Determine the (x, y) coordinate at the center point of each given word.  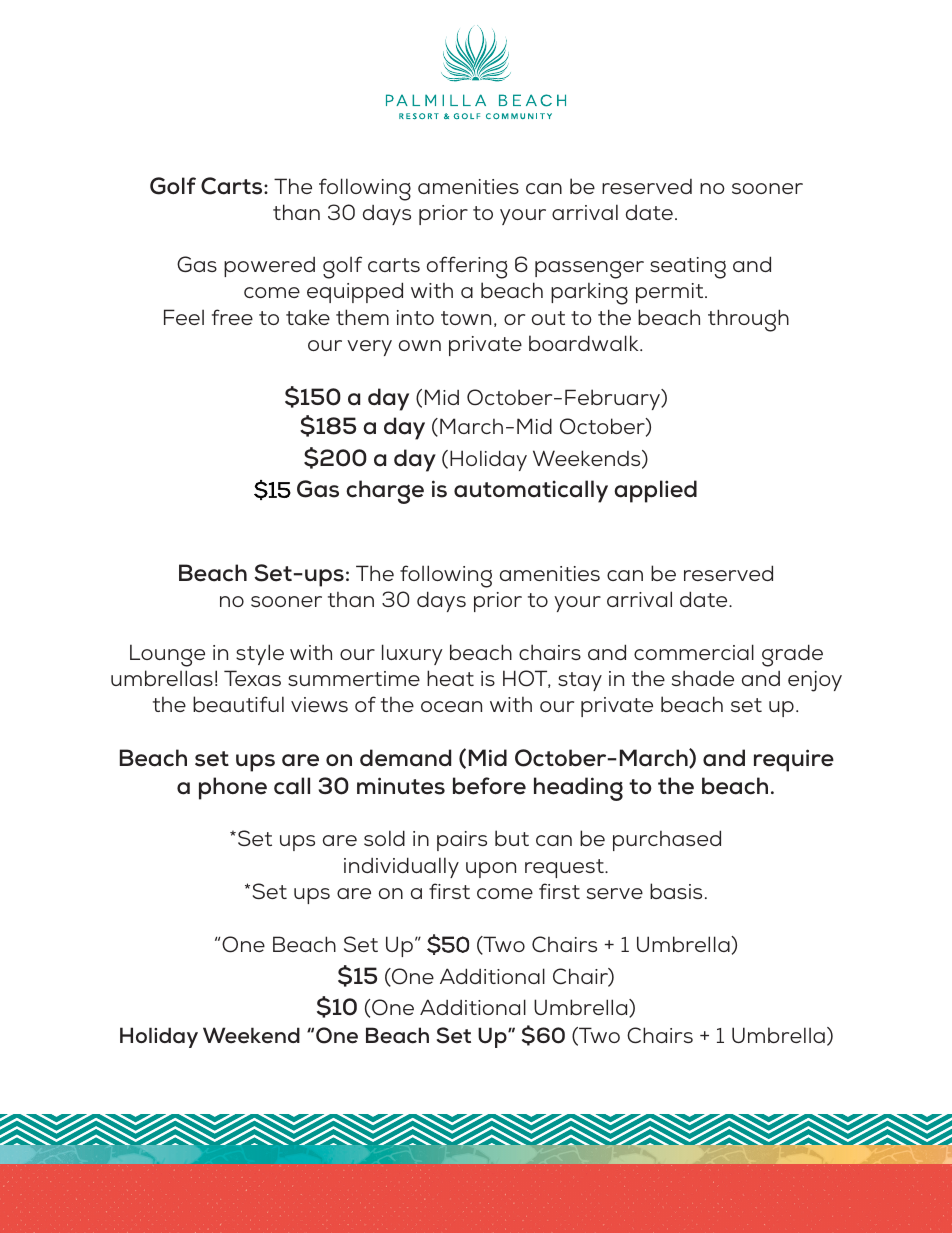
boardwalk (585, 343)
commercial (694, 652)
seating (688, 268)
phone (233, 788)
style (260, 654)
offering (467, 267)
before (489, 786)
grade (792, 655)
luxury (412, 654)
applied (655, 491)
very (369, 348)
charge (385, 492)
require (794, 760)
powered (269, 267)
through (748, 320)
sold (384, 838)
